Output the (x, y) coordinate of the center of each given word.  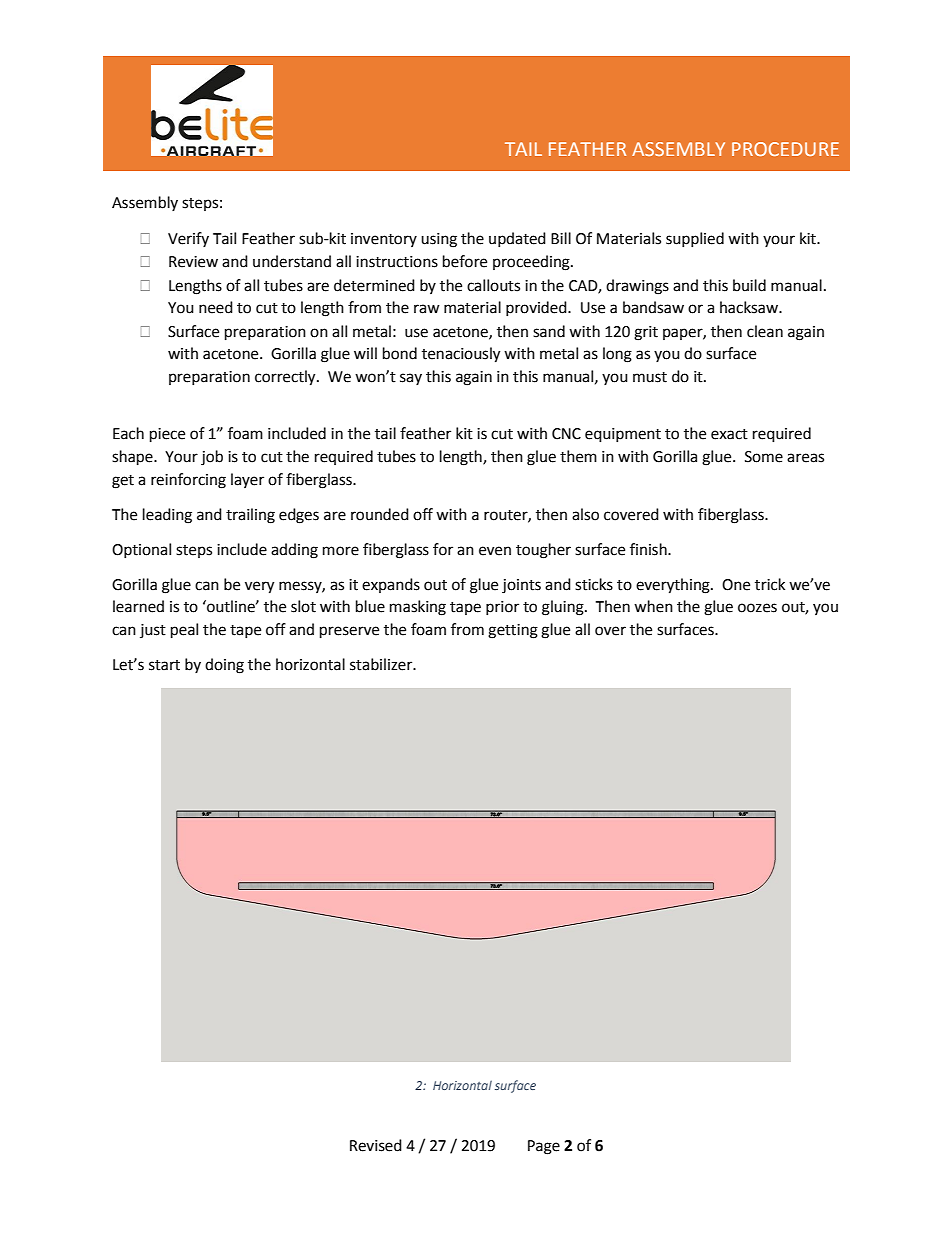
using (439, 240)
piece (167, 435)
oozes (757, 608)
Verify (188, 239)
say (411, 379)
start (164, 665)
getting (513, 631)
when (653, 606)
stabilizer (382, 664)
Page (544, 1147)
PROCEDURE (785, 149)
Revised (376, 1145)
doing (224, 666)
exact (729, 434)
